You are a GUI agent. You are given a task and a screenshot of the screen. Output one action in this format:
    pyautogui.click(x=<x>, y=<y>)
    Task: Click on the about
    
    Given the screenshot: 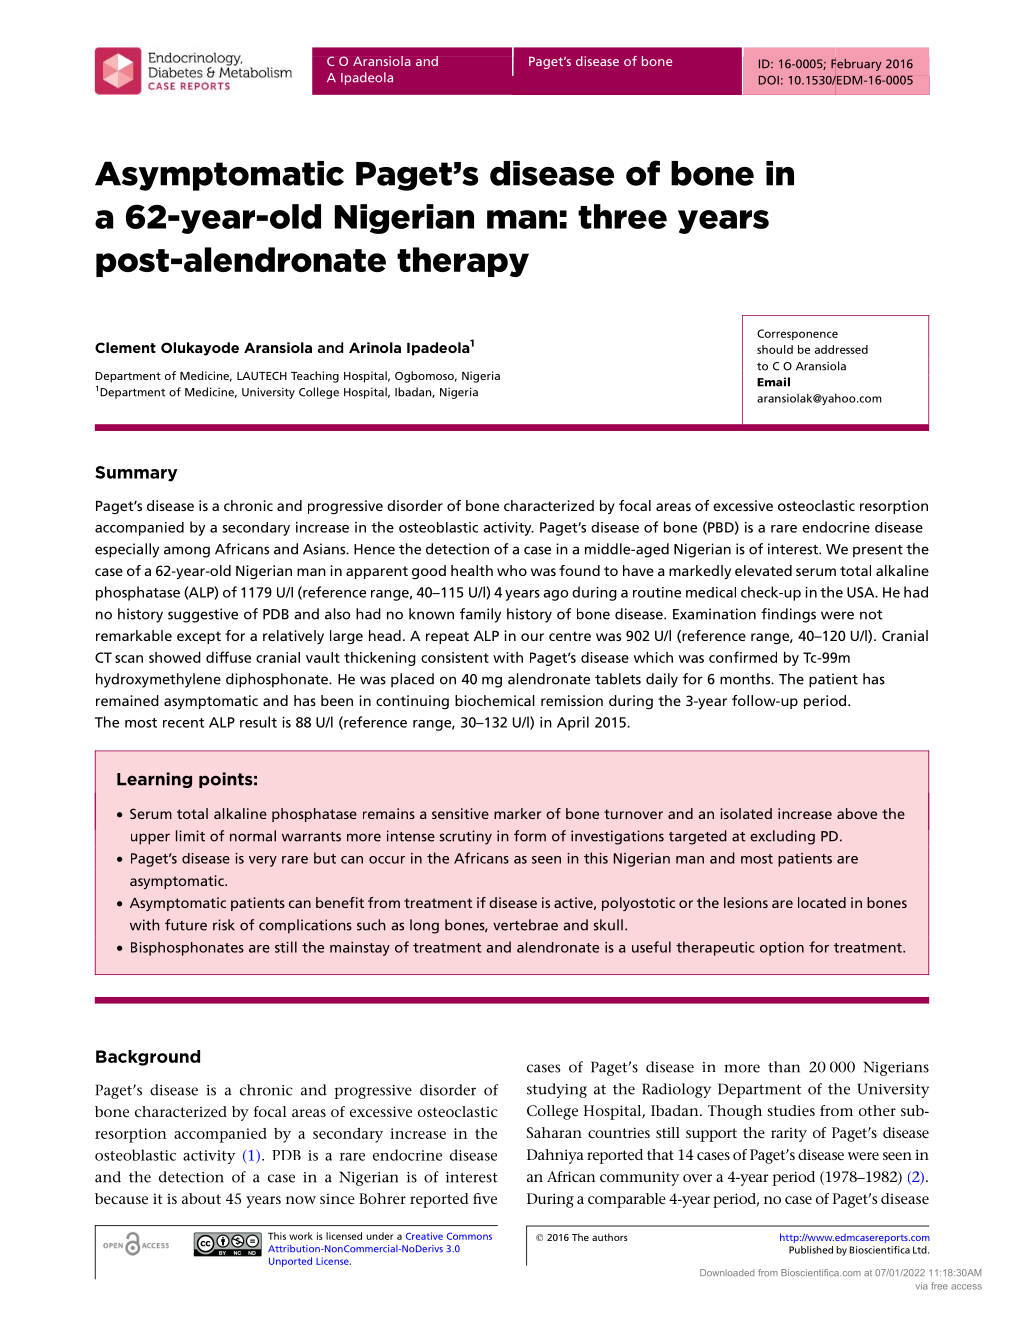 What is the action you would take?
    pyautogui.click(x=201, y=1198)
